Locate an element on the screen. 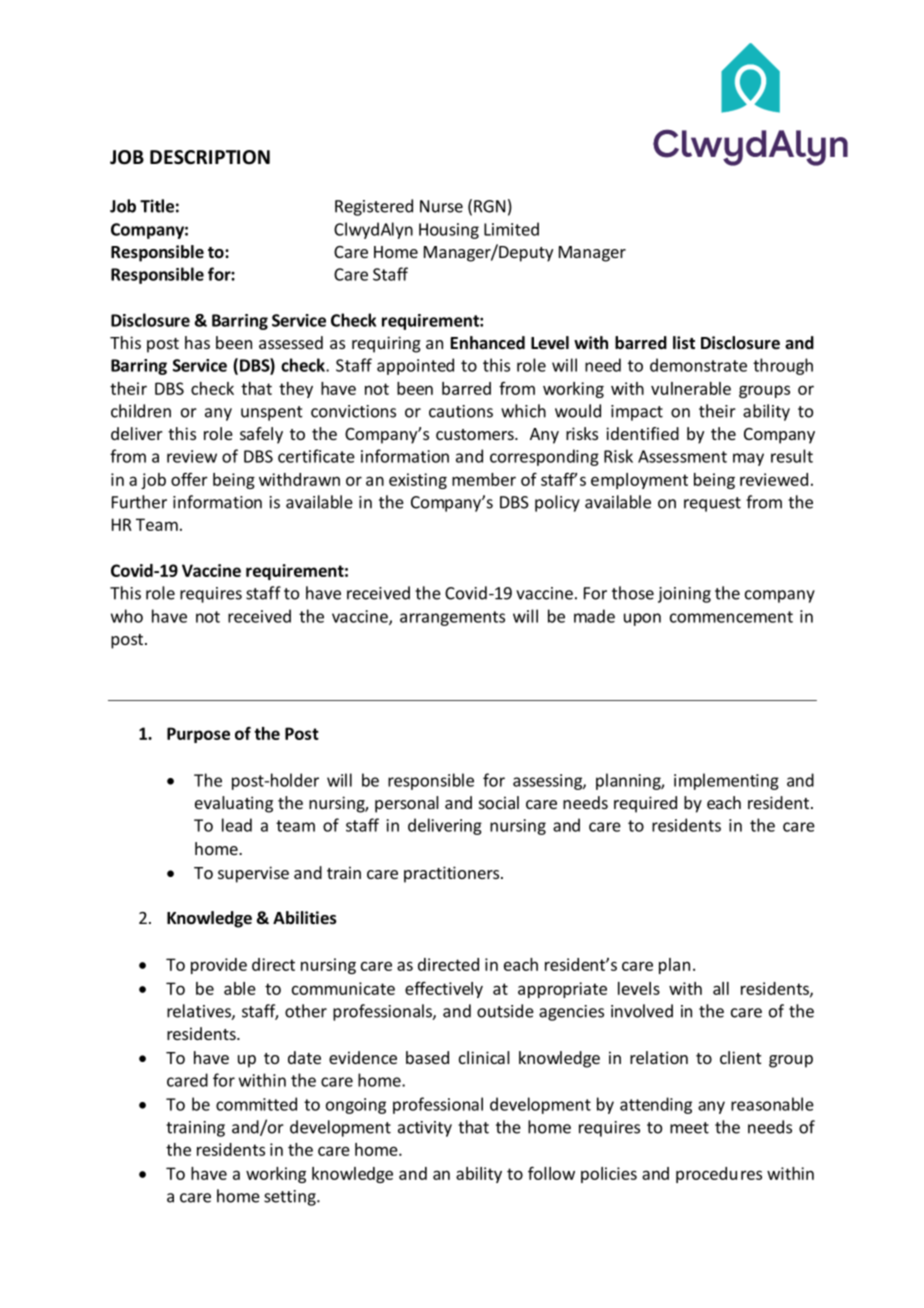 This screenshot has height=1308, width=924. Nurse is located at coordinates (441, 206).
